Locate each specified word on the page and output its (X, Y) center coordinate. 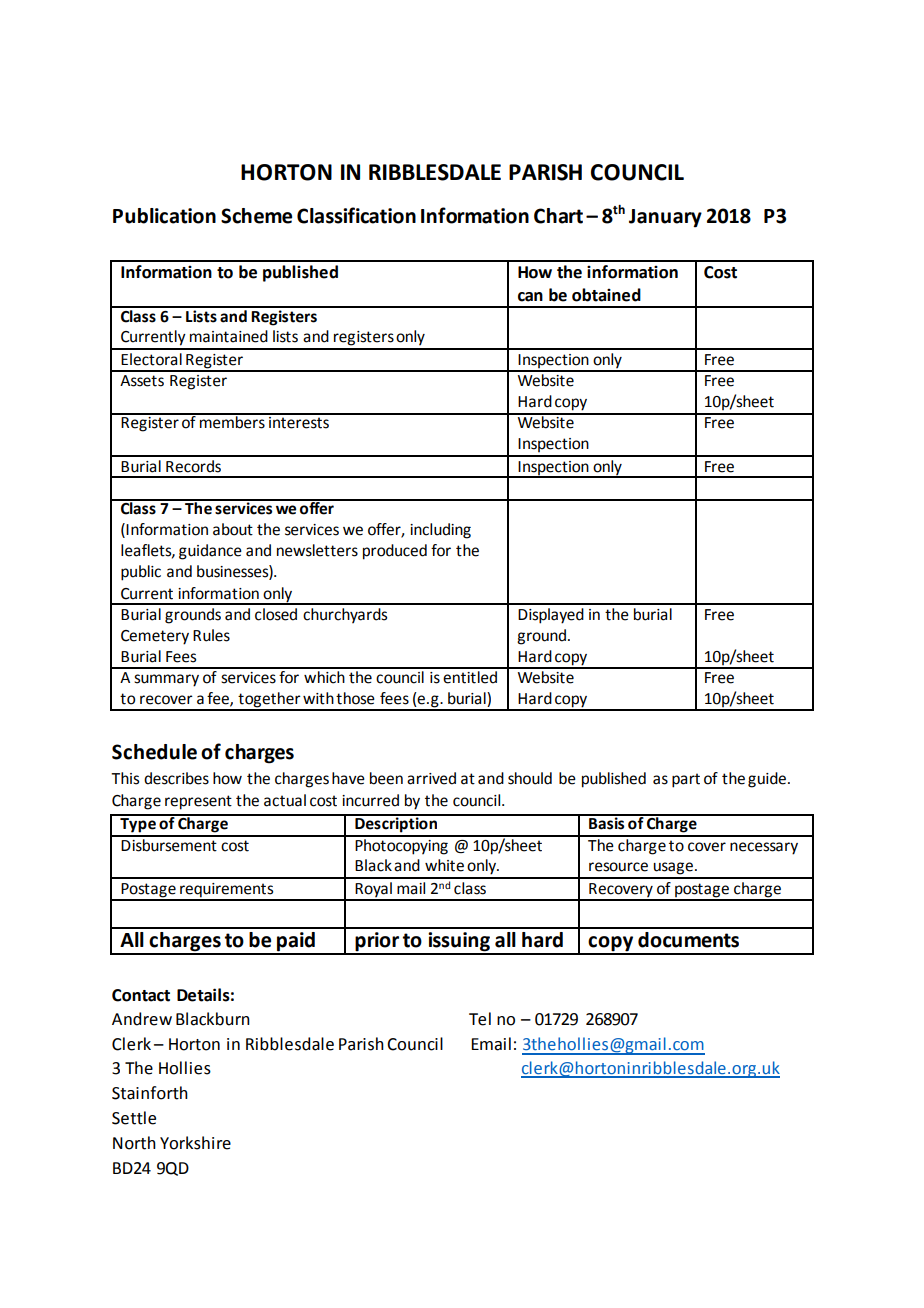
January (665, 218)
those (355, 698)
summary (166, 680)
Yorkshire (195, 1143)
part (686, 780)
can (530, 297)
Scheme (256, 216)
